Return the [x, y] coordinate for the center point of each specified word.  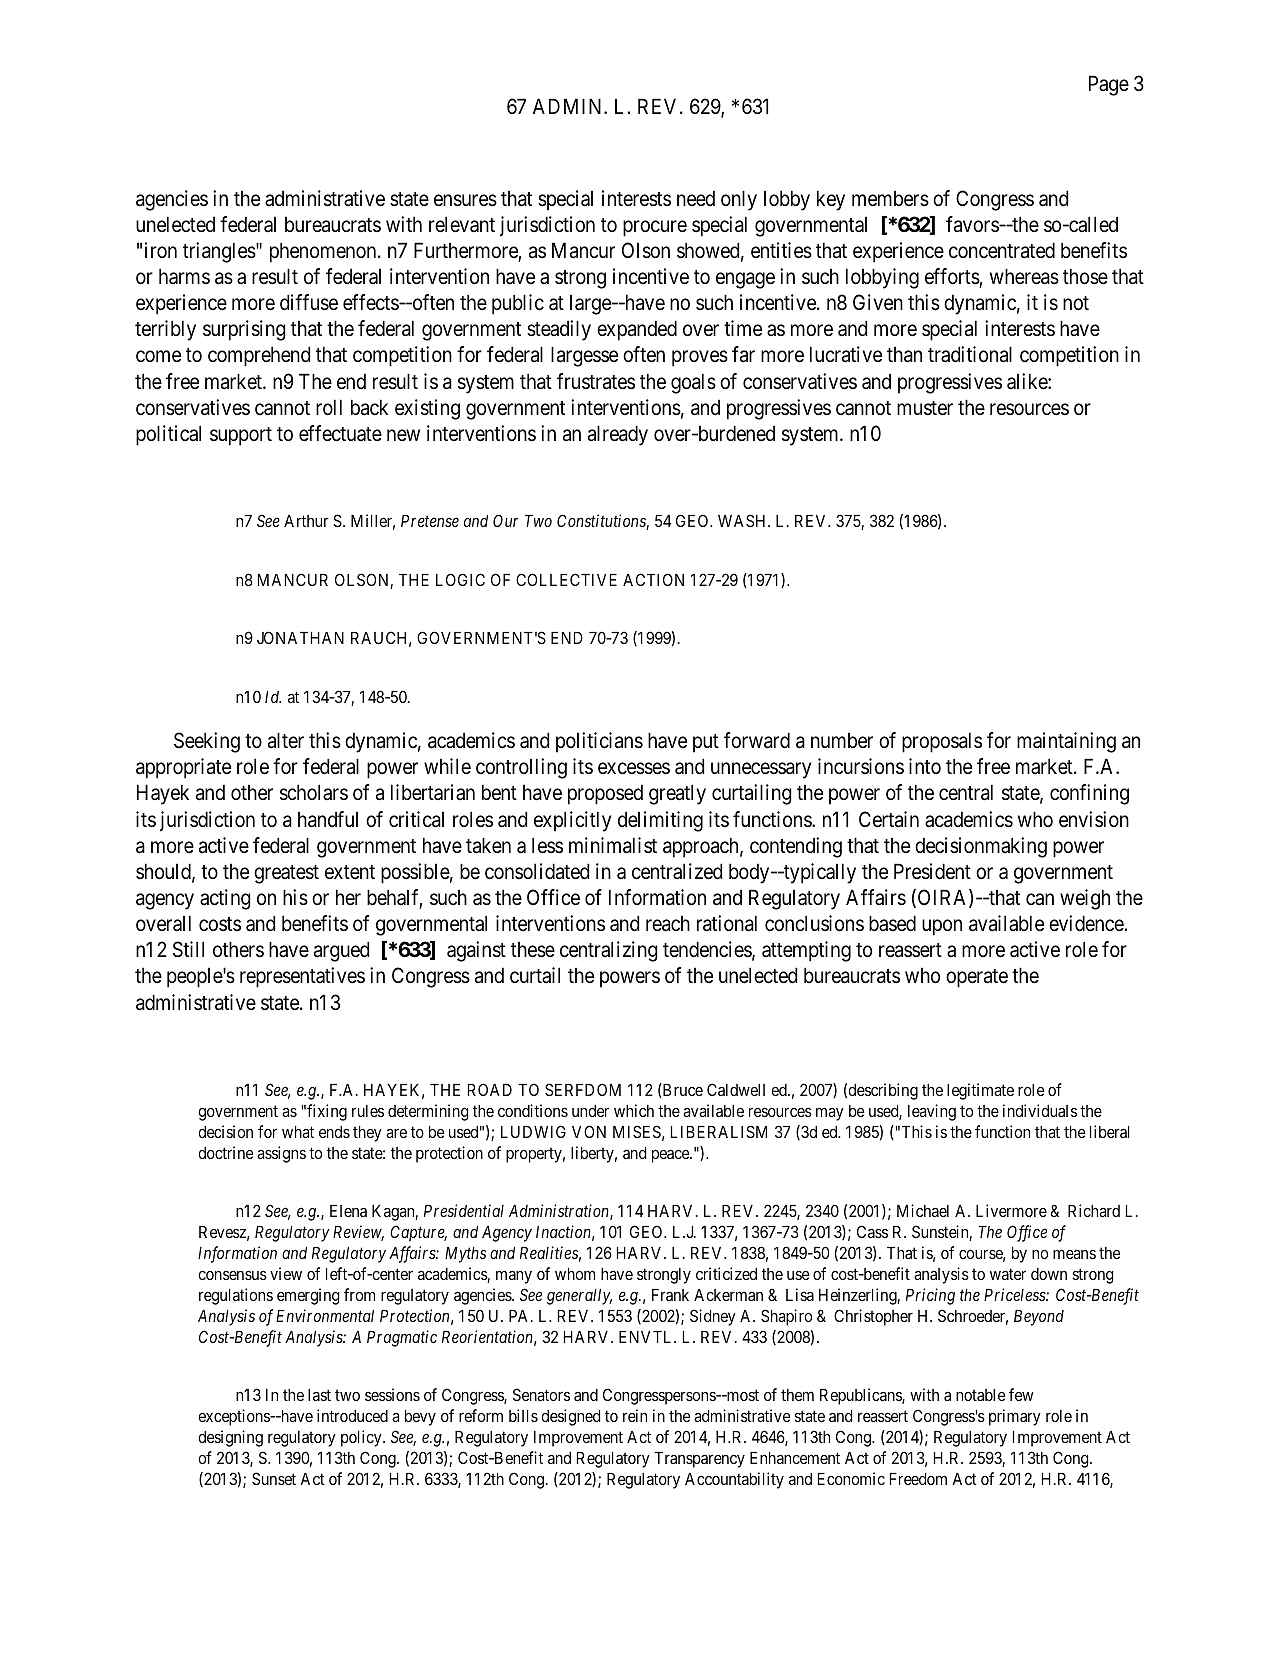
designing [230, 1438]
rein [635, 1415]
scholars [314, 792]
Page [1109, 85]
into [925, 766]
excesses [634, 769]
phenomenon [324, 252]
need [696, 198]
